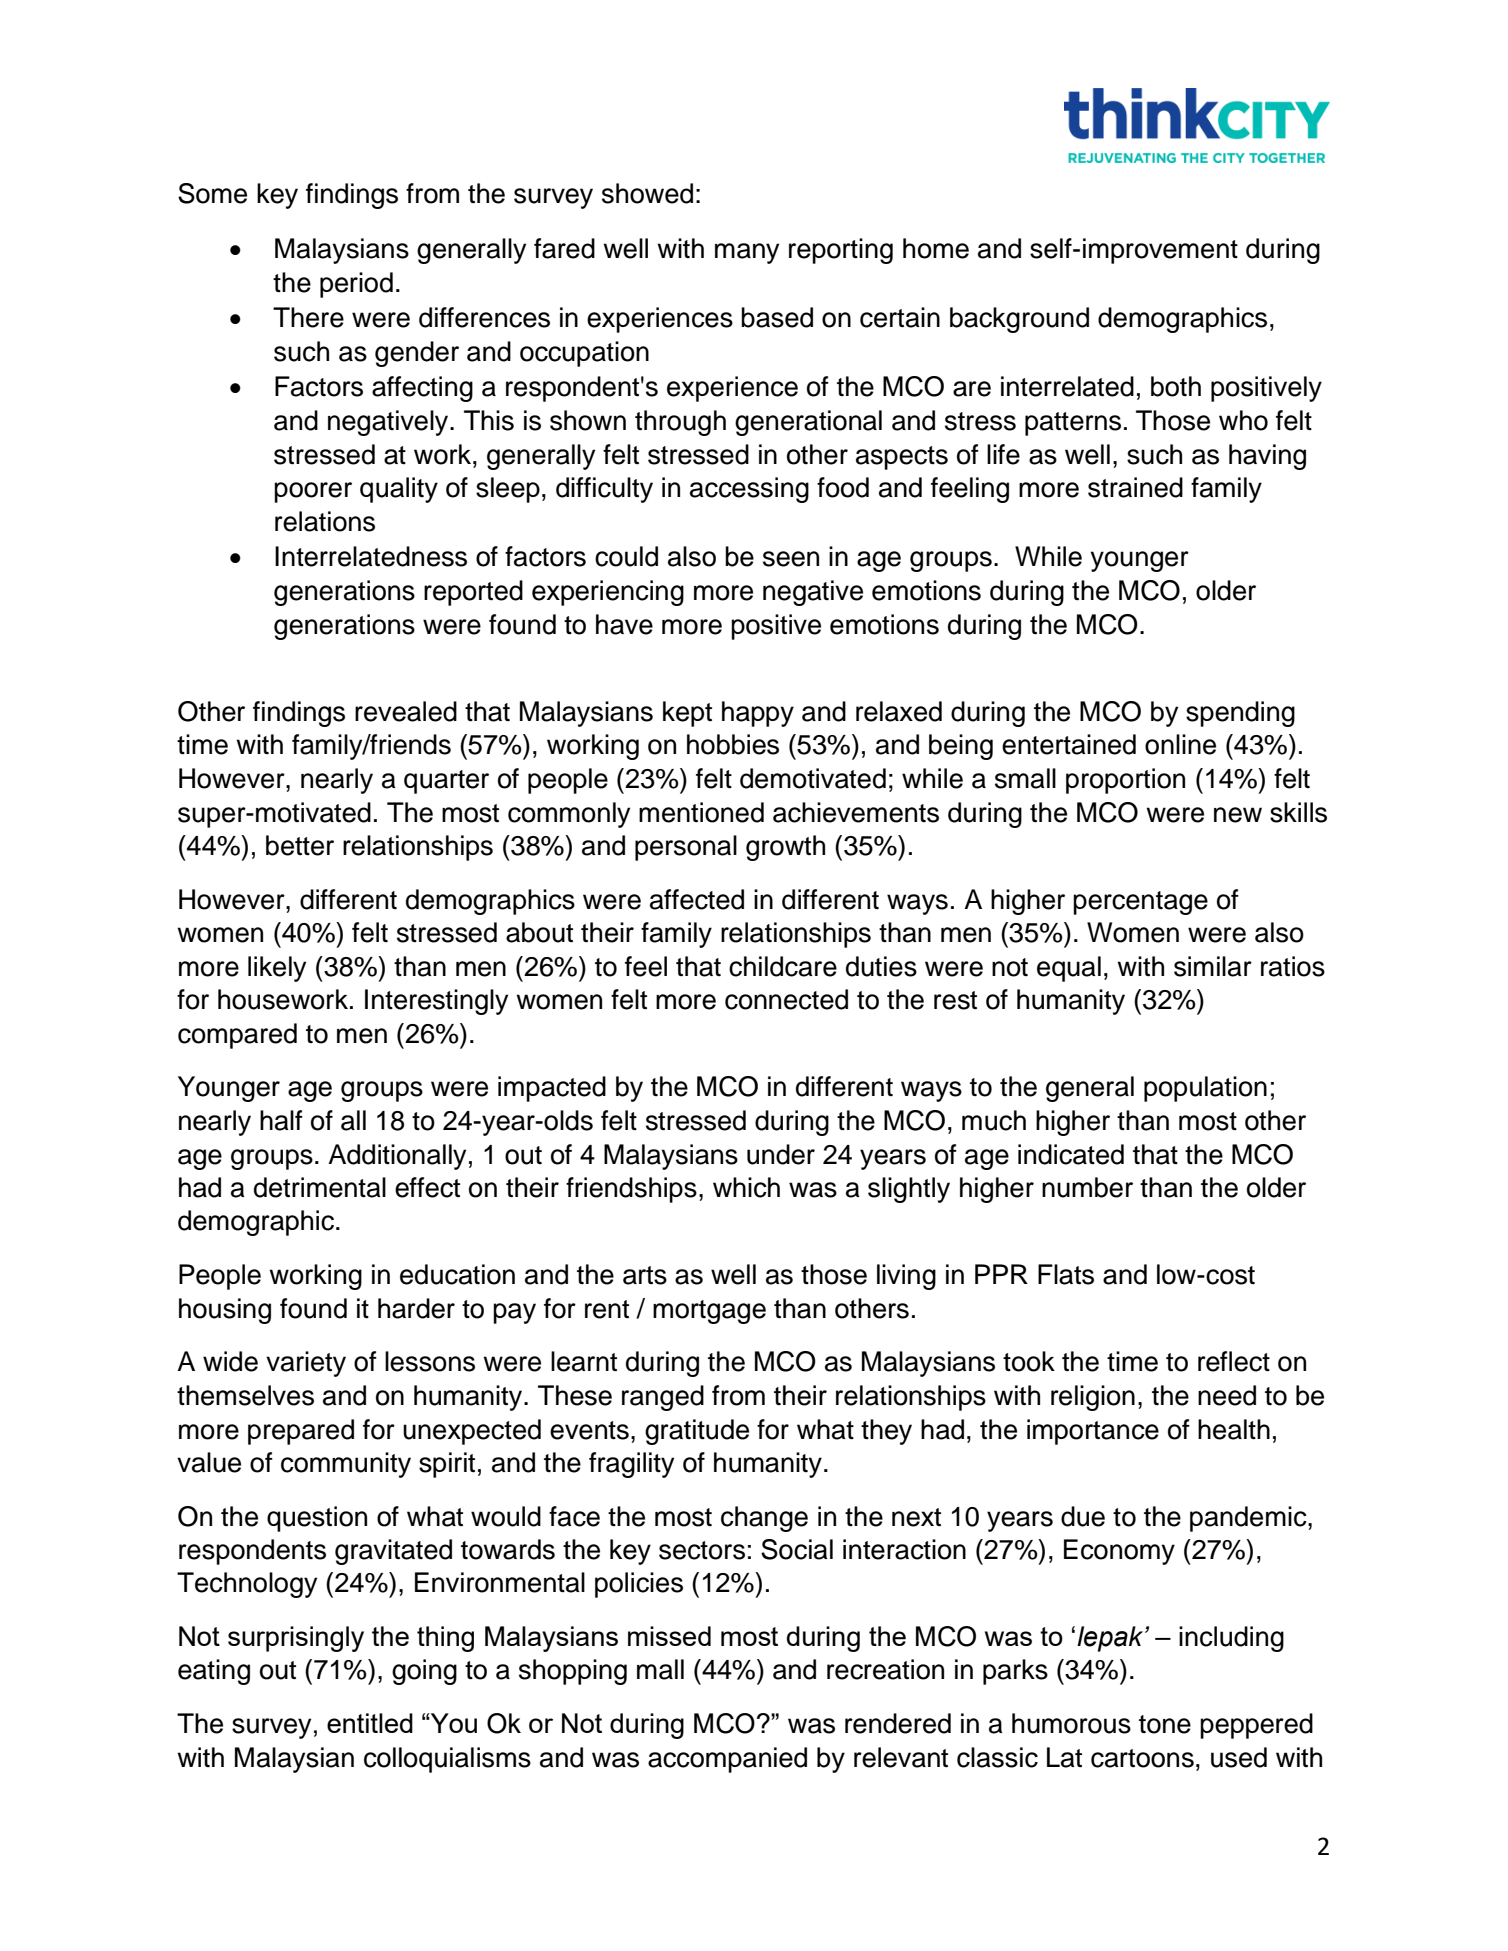 The width and height of the screenshot is (1508, 1951). What do you see at coordinates (1087, 1187) in the screenshot?
I see `number` at bounding box center [1087, 1187].
